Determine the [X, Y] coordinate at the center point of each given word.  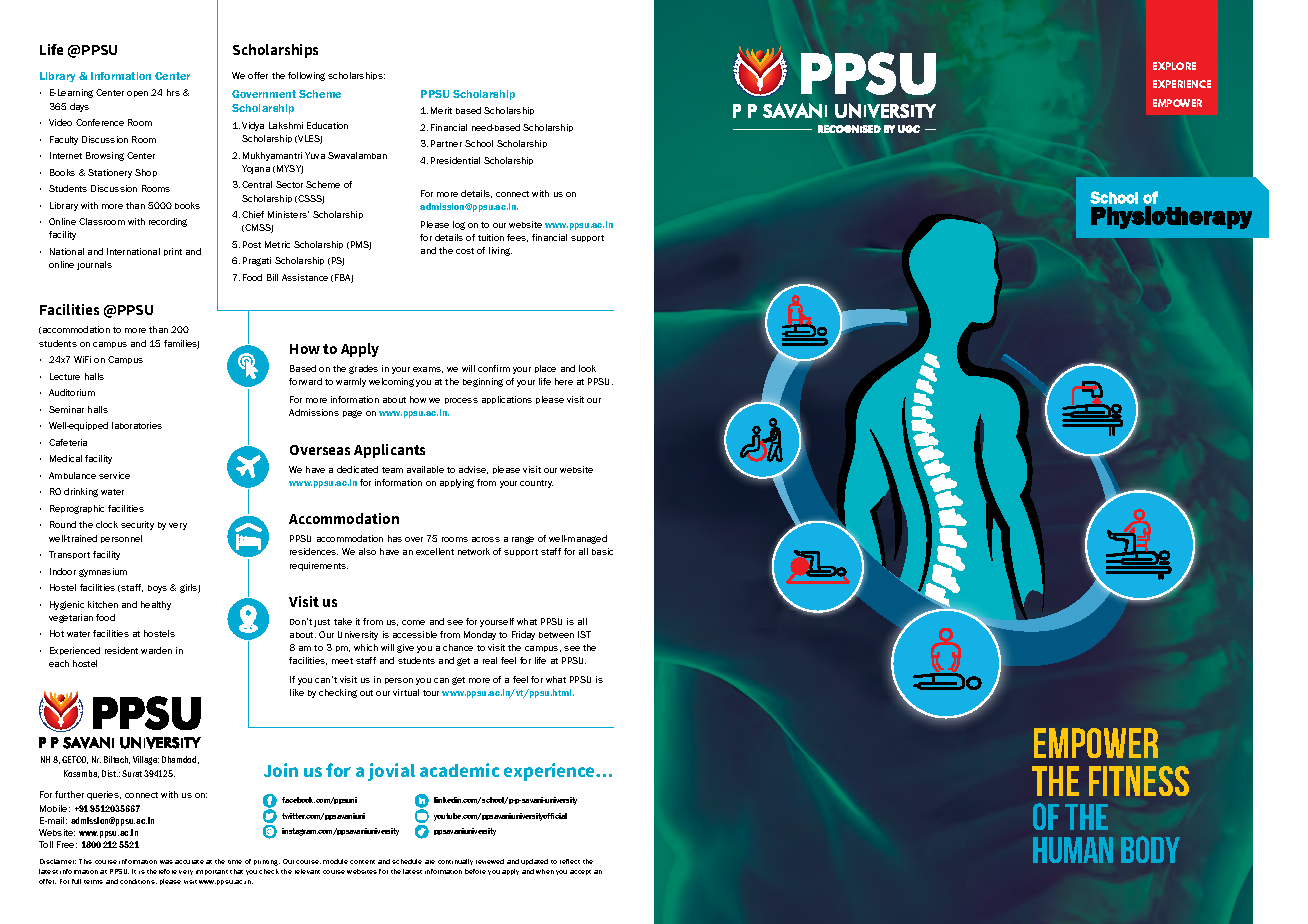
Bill [272, 277]
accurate [189, 862]
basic [602, 551]
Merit [441, 110]
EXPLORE [1174, 66]
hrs [173, 92]
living [500, 251]
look [587, 368]
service [114, 475]
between [556, 635]
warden [156, 650]
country [536, 484]
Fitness [1139, 781]
